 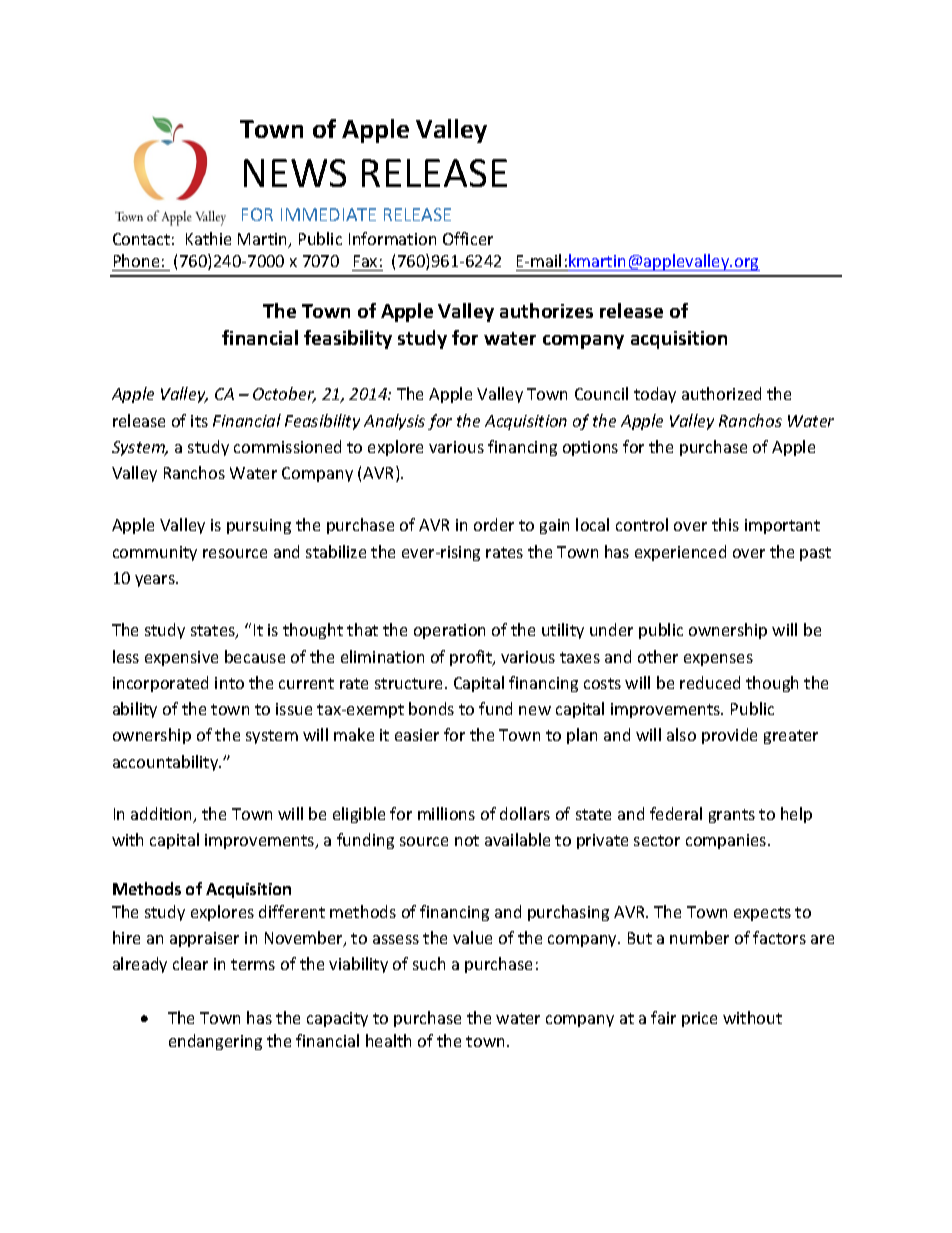 What do you see at coordinates (163, 815) in the screenshot?
I see `addition` at bounding box center [163, 815].
